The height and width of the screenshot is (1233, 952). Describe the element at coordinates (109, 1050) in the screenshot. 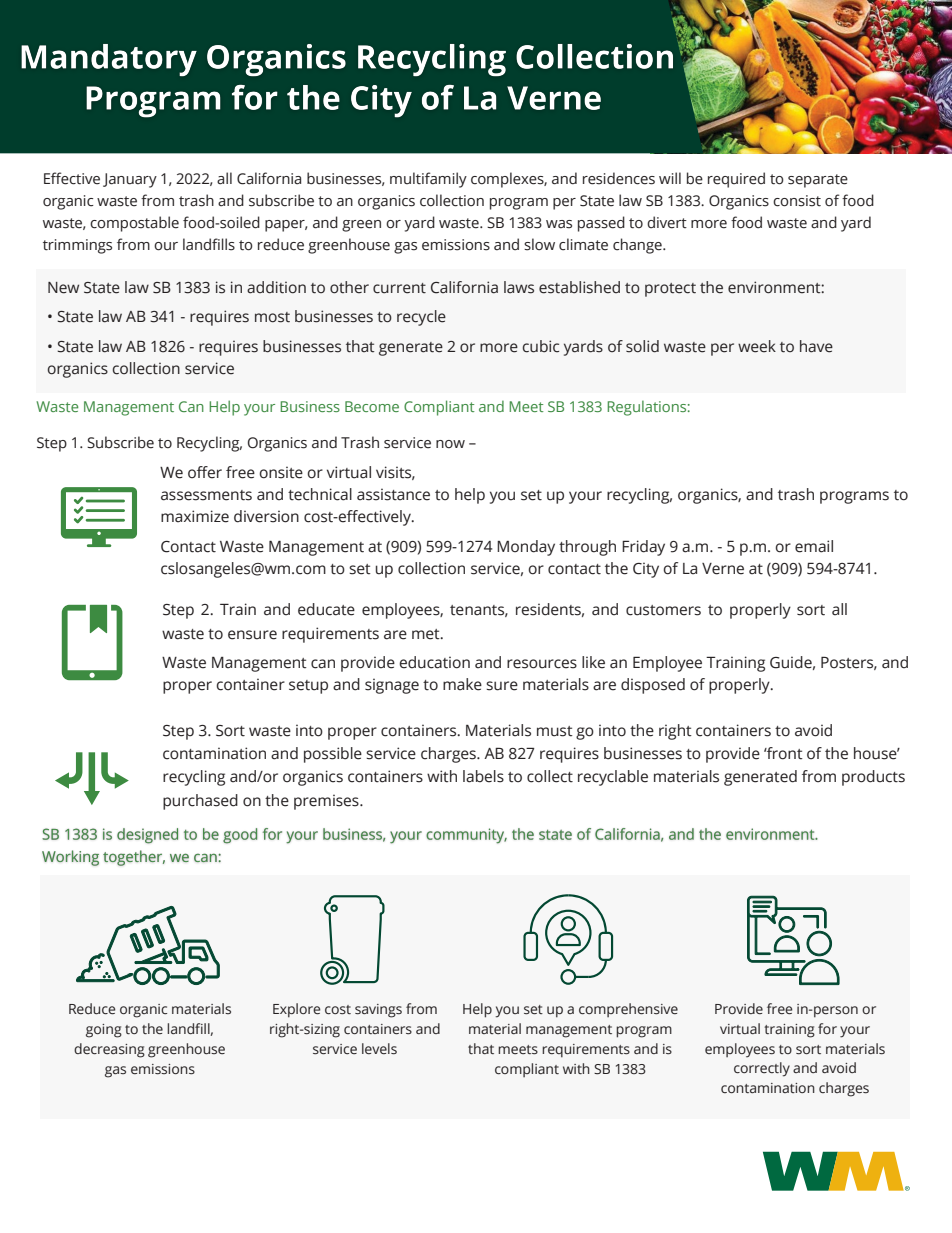

I see `decreasing` at that location.
